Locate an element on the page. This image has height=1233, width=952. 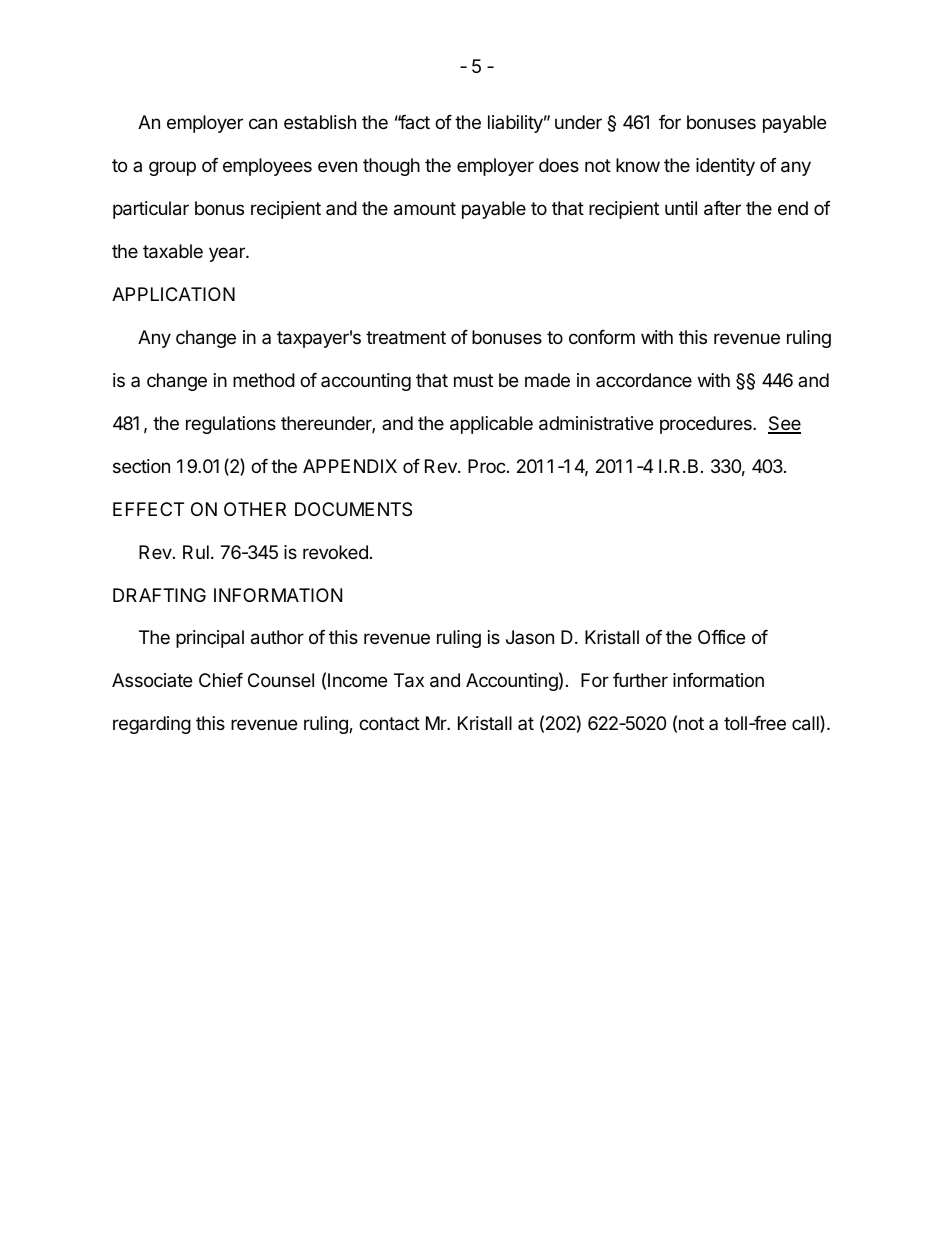
regulations is located at coordinates (231, 425).
